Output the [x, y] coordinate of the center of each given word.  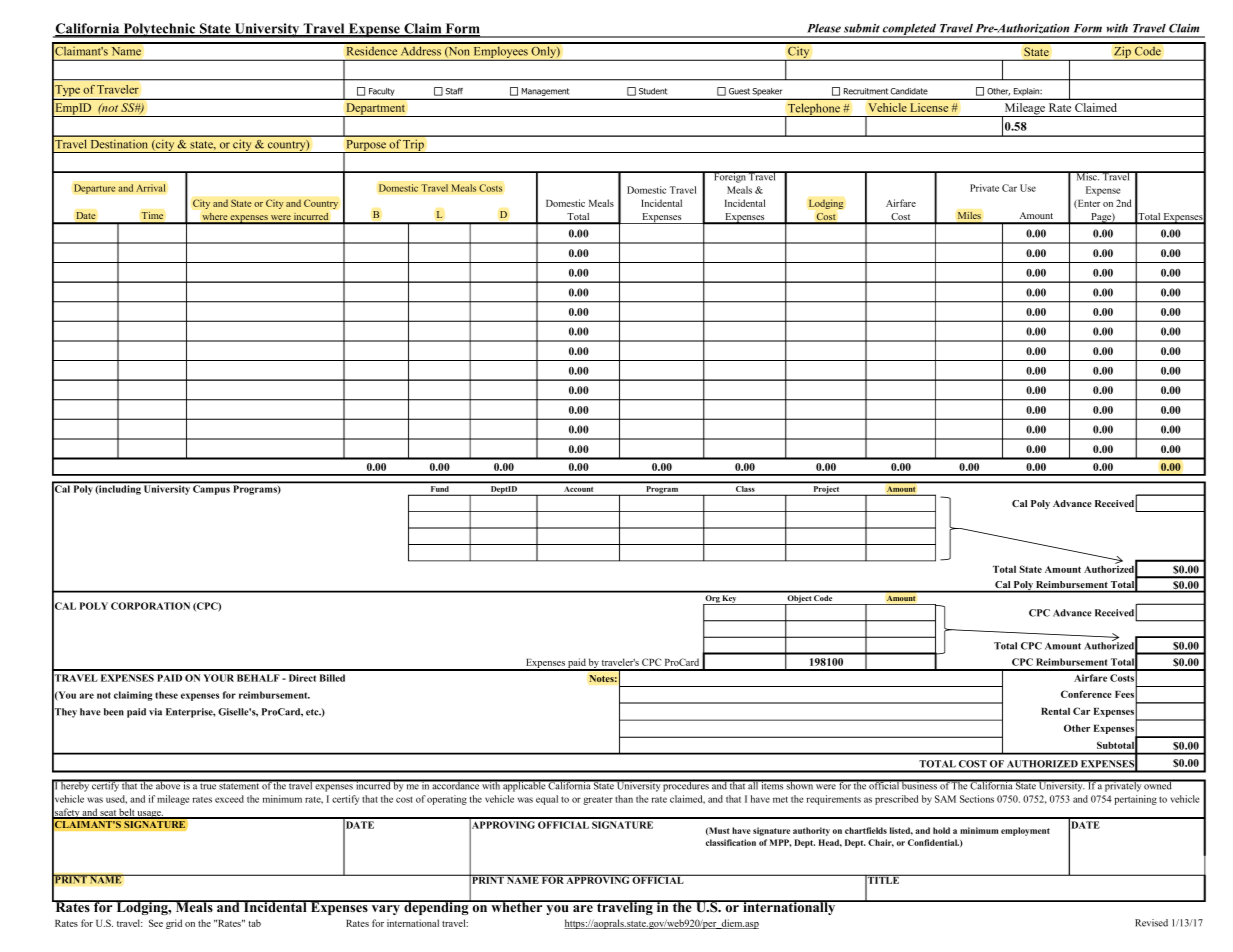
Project [826, 491]
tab [254, 923]
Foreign [730, 177]
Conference [1086, 694]
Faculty [381, 92]
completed [910, 30]
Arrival [151, 188]
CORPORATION [150, 606]
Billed [332, 678]
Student [653, 91]
